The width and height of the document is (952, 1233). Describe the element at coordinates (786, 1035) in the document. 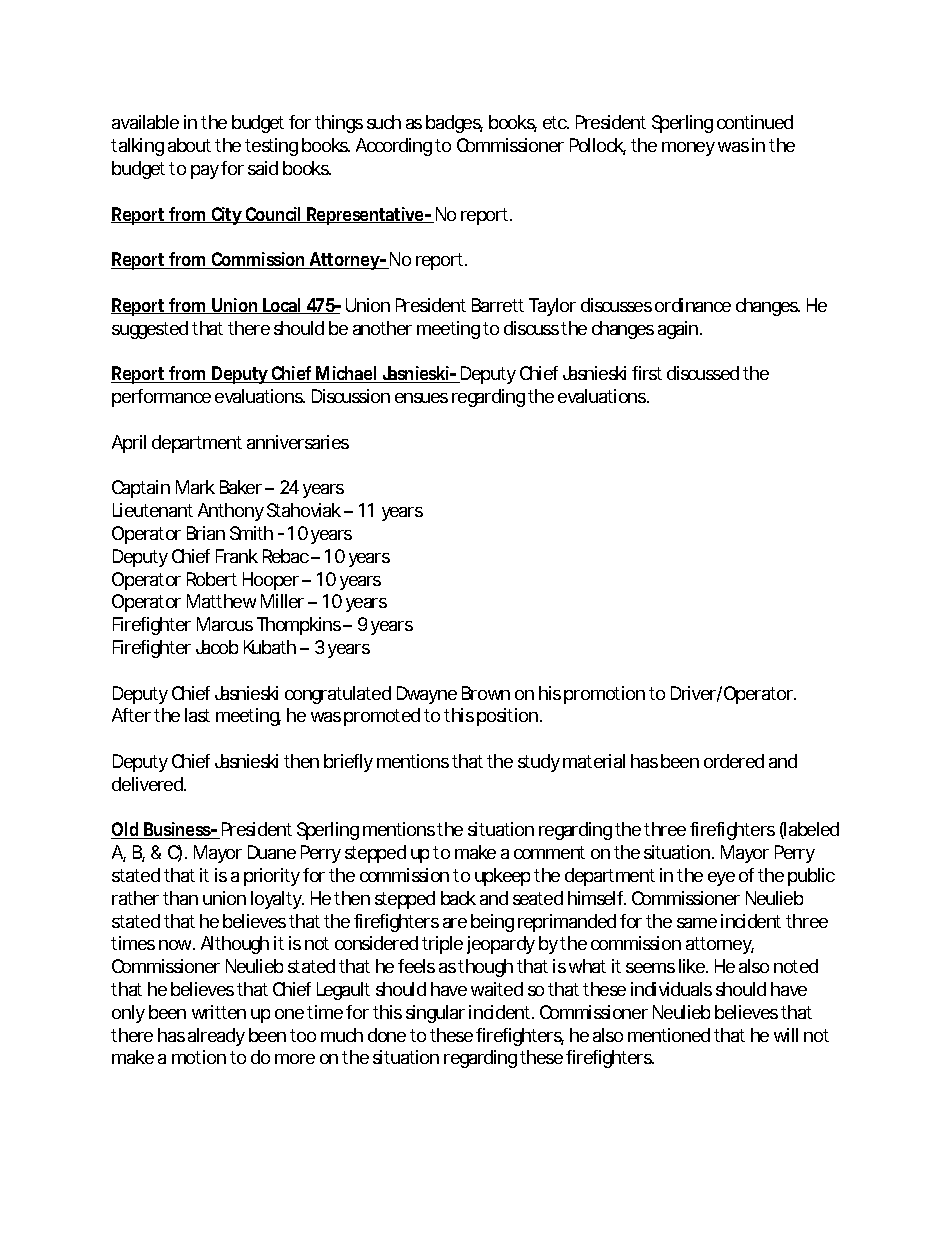

I see `will` at that location.
